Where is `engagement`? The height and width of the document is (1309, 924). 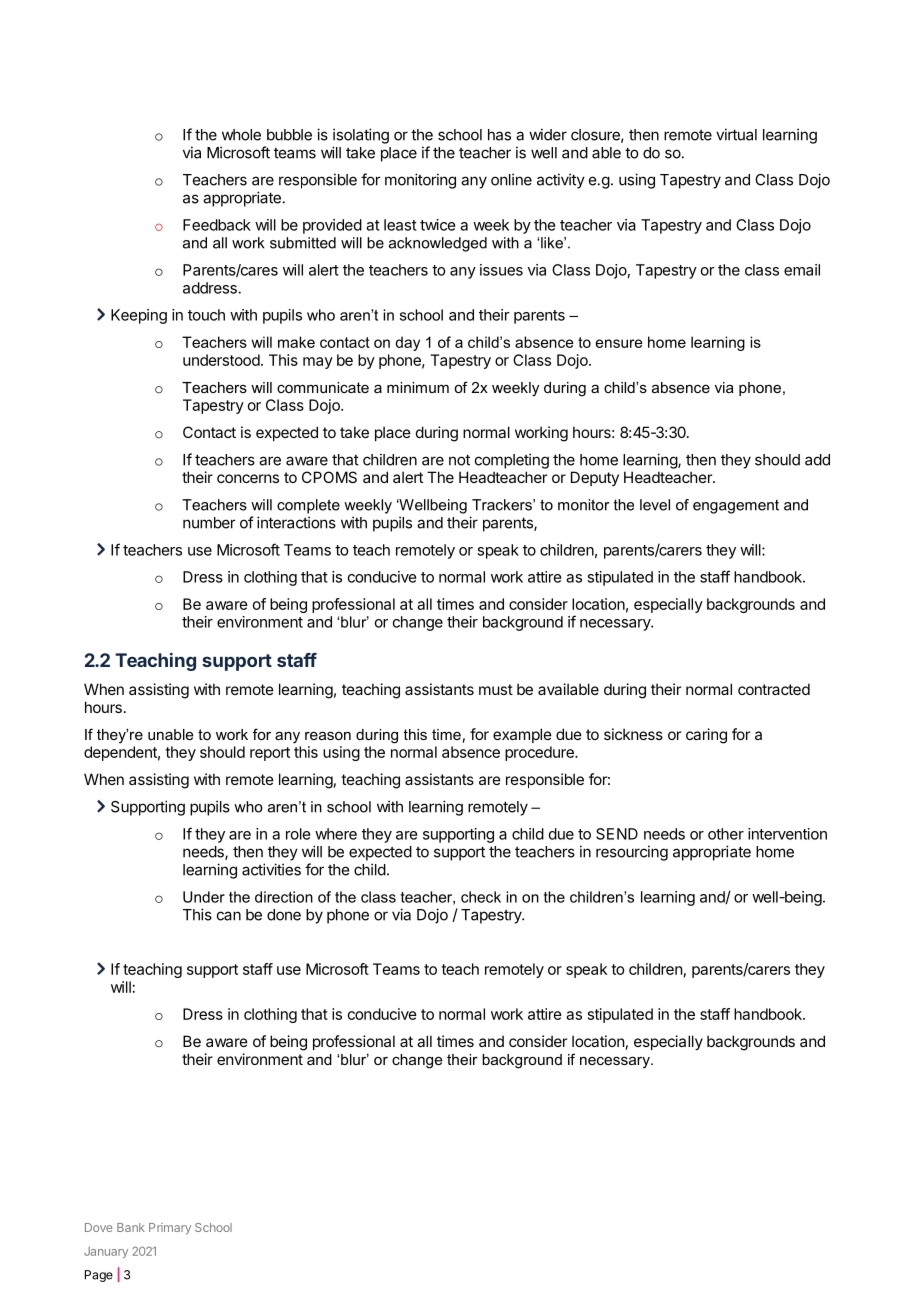
engagement is located at coordinates (736, 507).
